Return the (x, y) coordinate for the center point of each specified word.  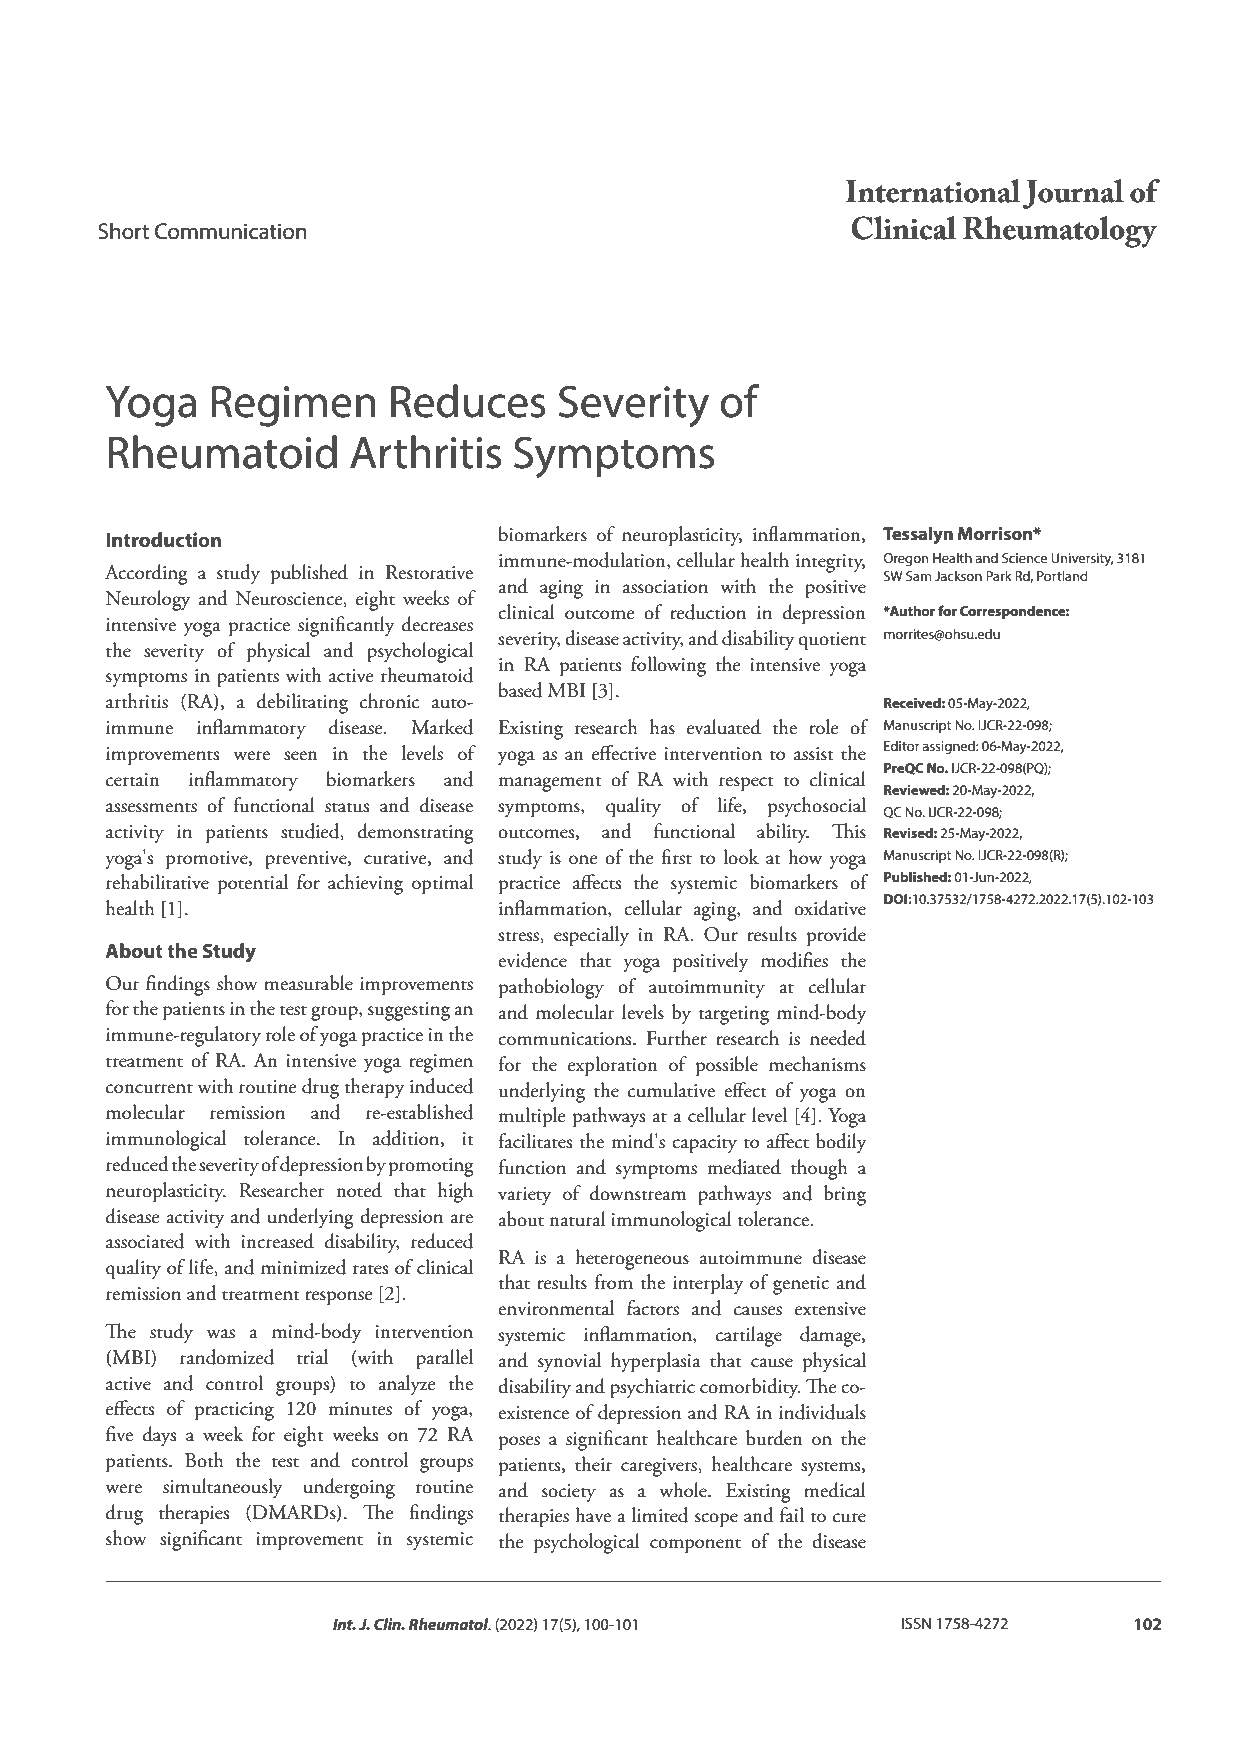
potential (253, 884)
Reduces (468, 401)
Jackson (958, 575)
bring (845, 1195)
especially (591, 936)
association (665, 587)
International (933, 191)
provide (836, 936)
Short (123, 231)
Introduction (163, 539)
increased (277, 1241)
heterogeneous (632, 1259)
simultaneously (223, 1488)
